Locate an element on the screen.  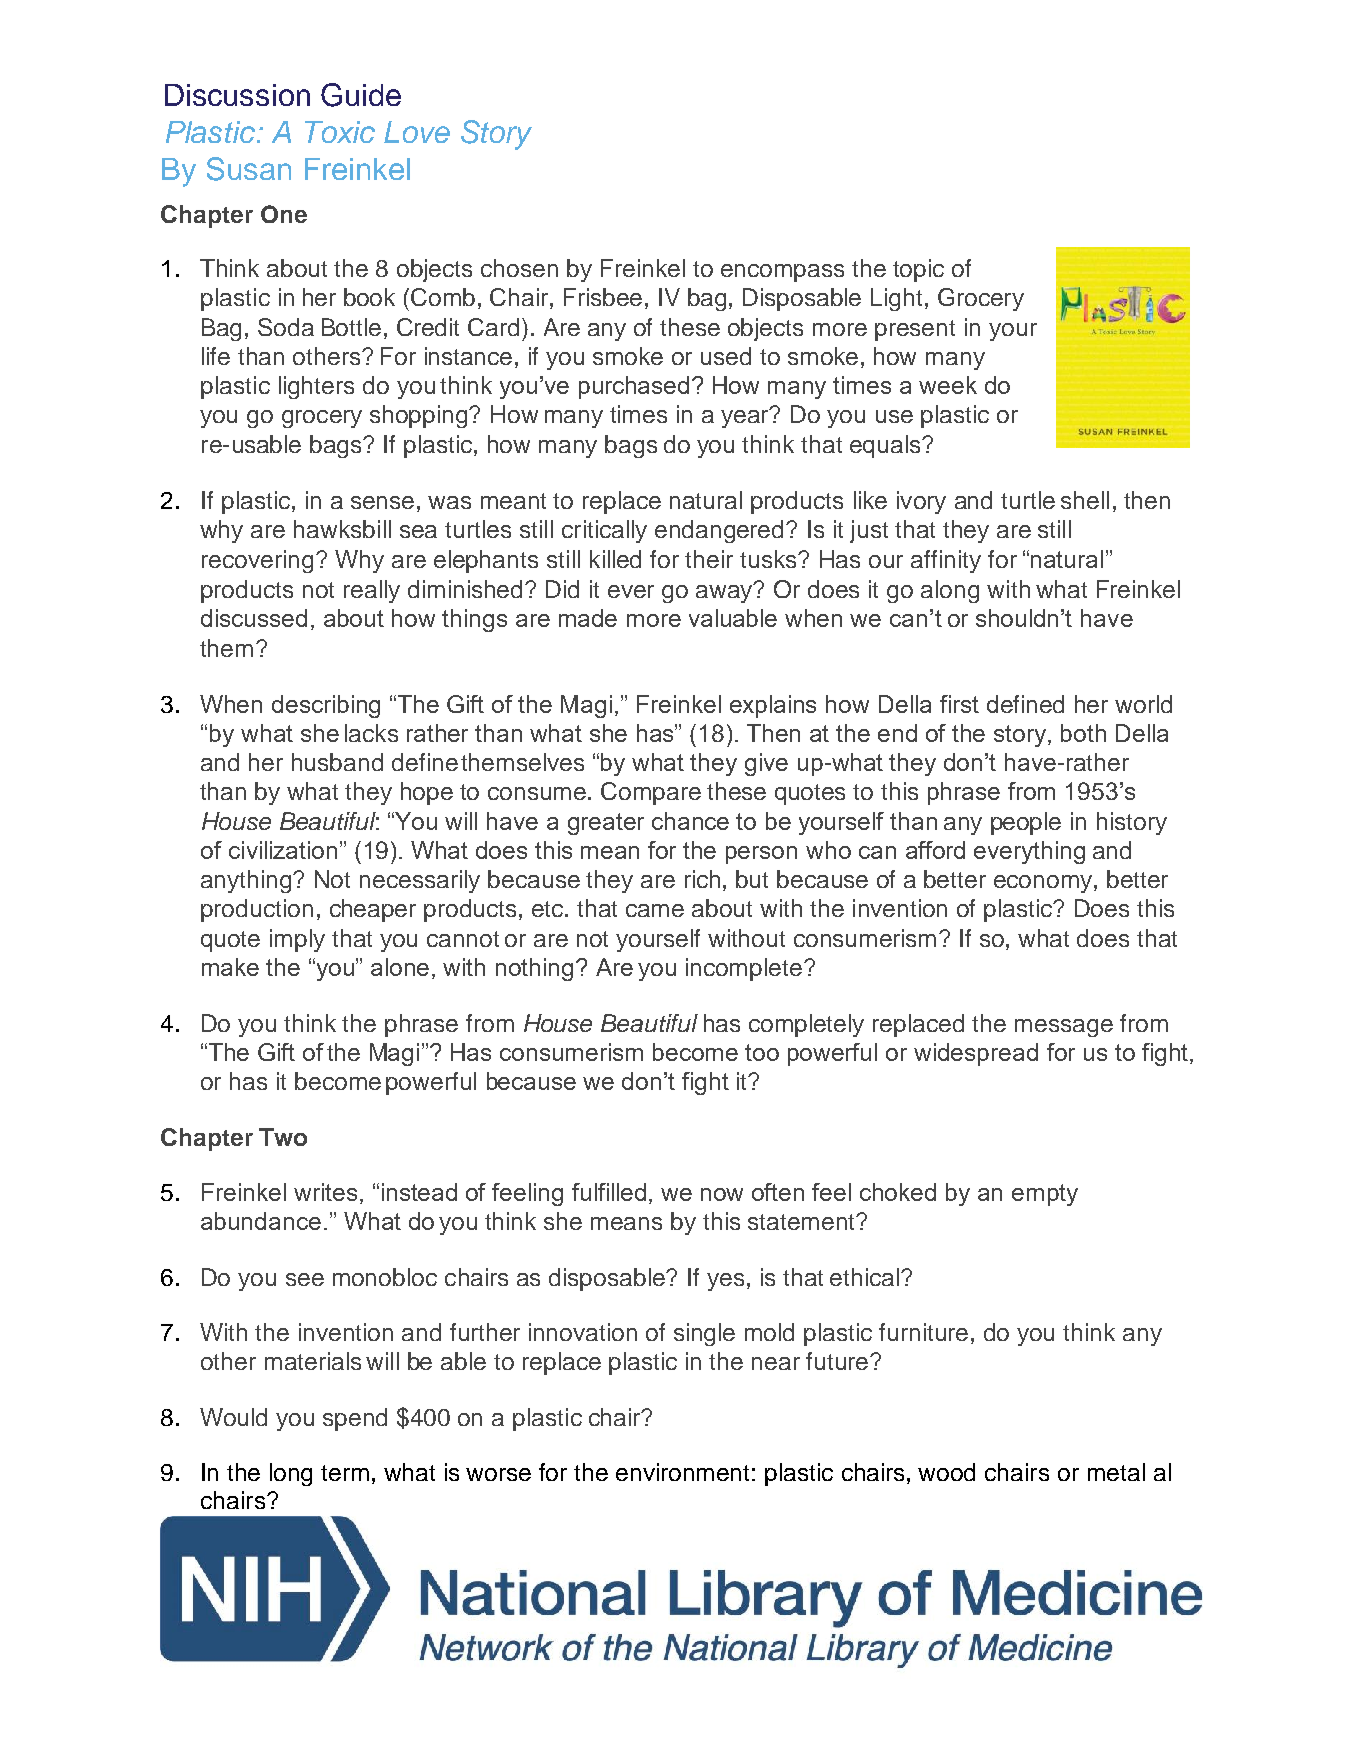
encompass is located at coordinates (782, 273).
